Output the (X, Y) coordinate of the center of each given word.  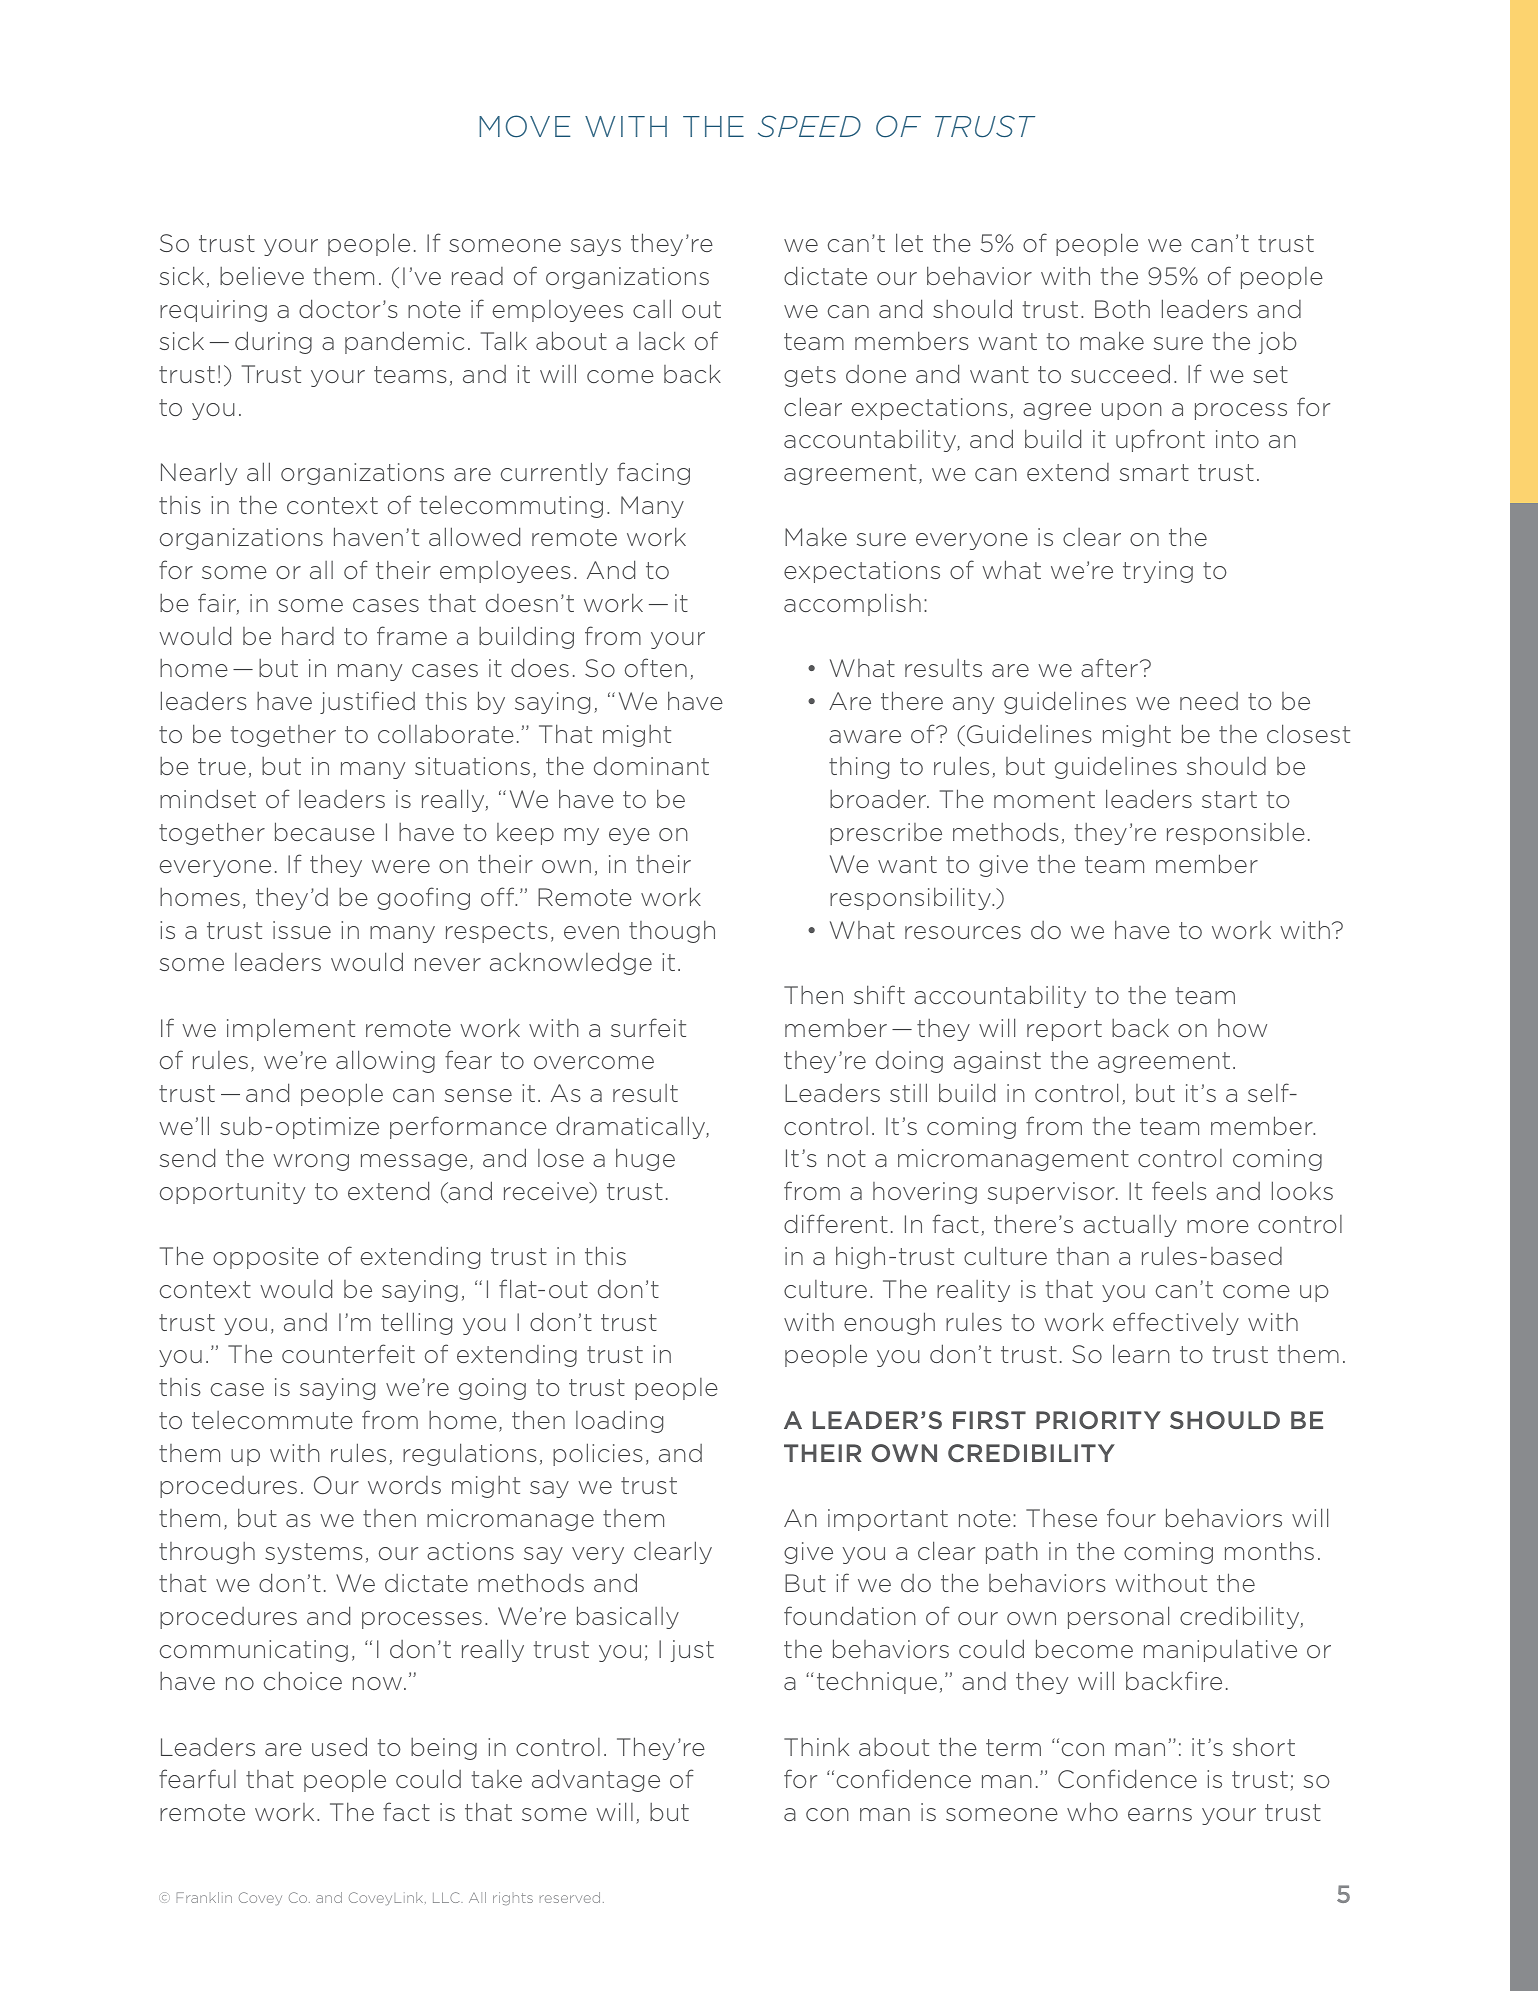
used (339, 1746)
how (1242, 1028)
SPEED (809, 126)
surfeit (648, 1027)
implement (291, 1029)
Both (1122, 308)
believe (262, 276)
